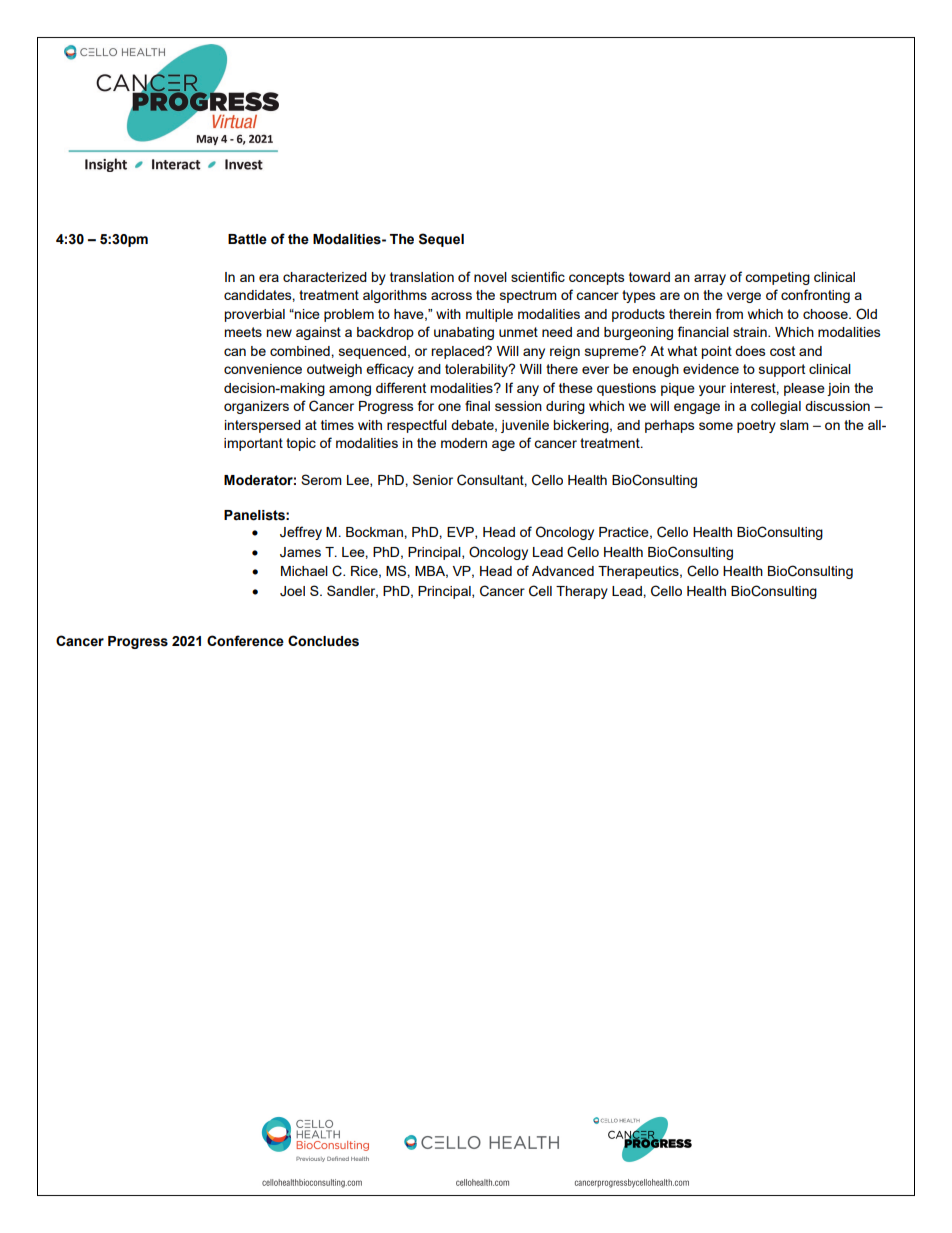  Describe the element at coordinates (777, 278) in the screenshot. I see `competing` at that location.
